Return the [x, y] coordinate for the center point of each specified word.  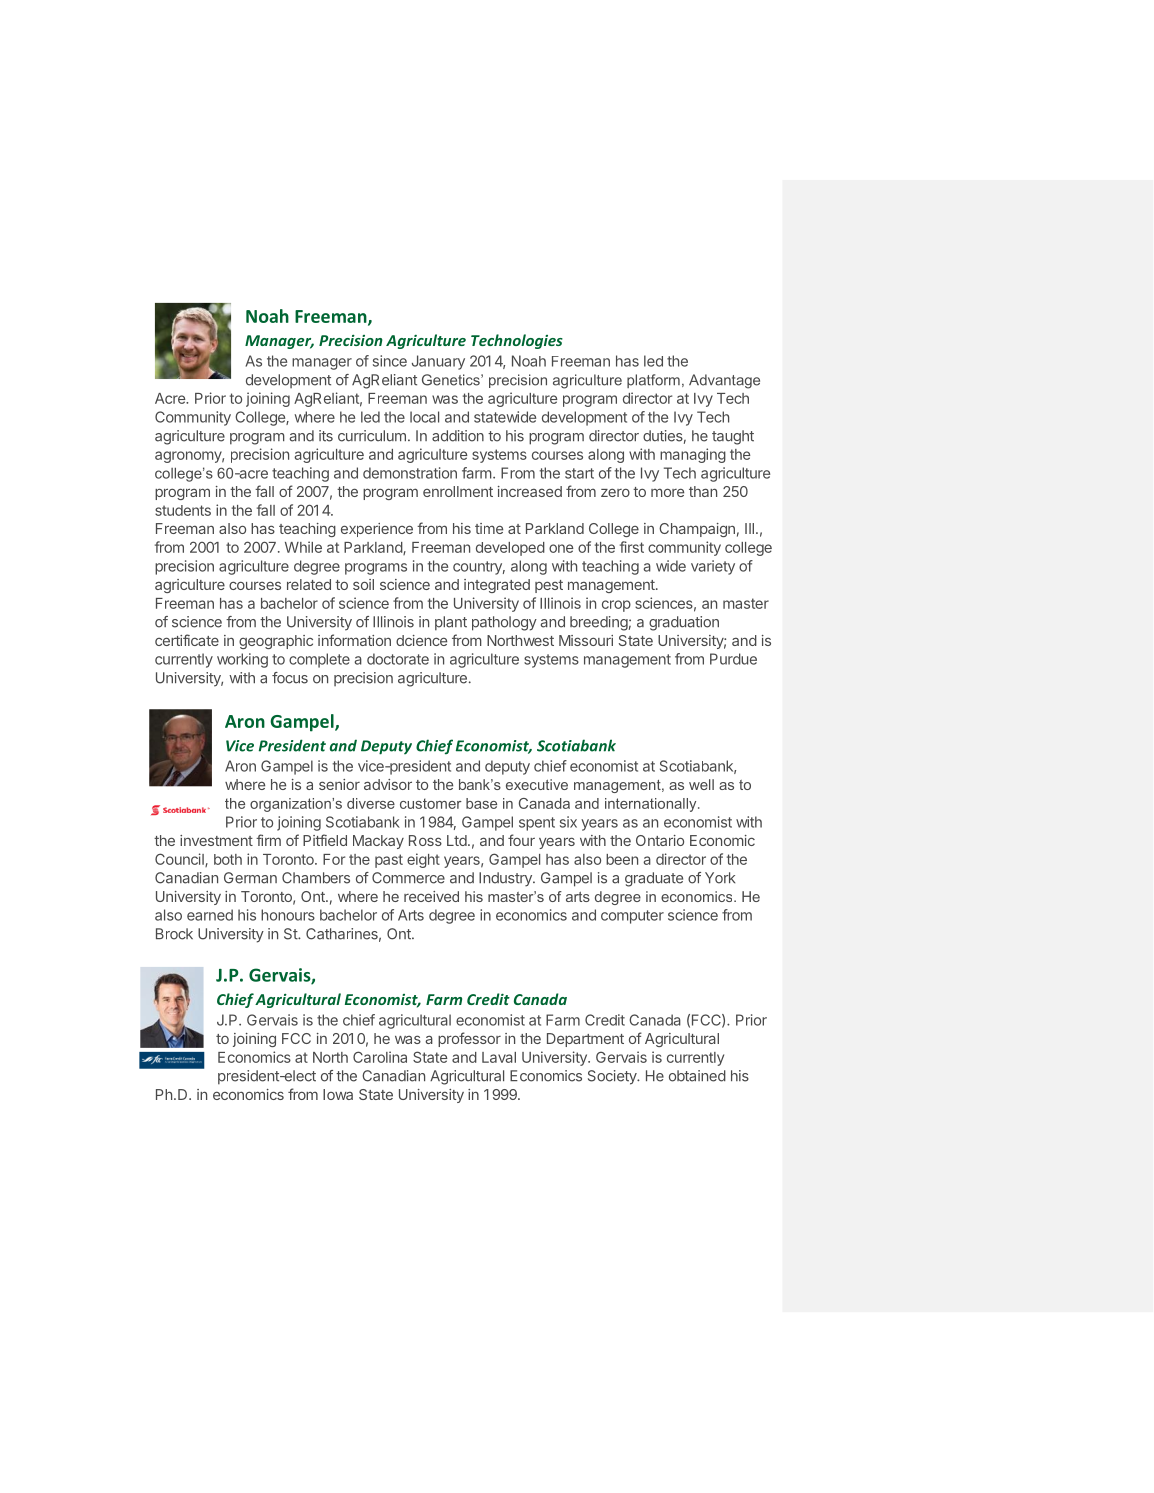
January [438, 362]
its [326, 436]
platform [653, 381]
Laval [499, 1057]
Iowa [338, 1094]
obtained [697, 1076]
